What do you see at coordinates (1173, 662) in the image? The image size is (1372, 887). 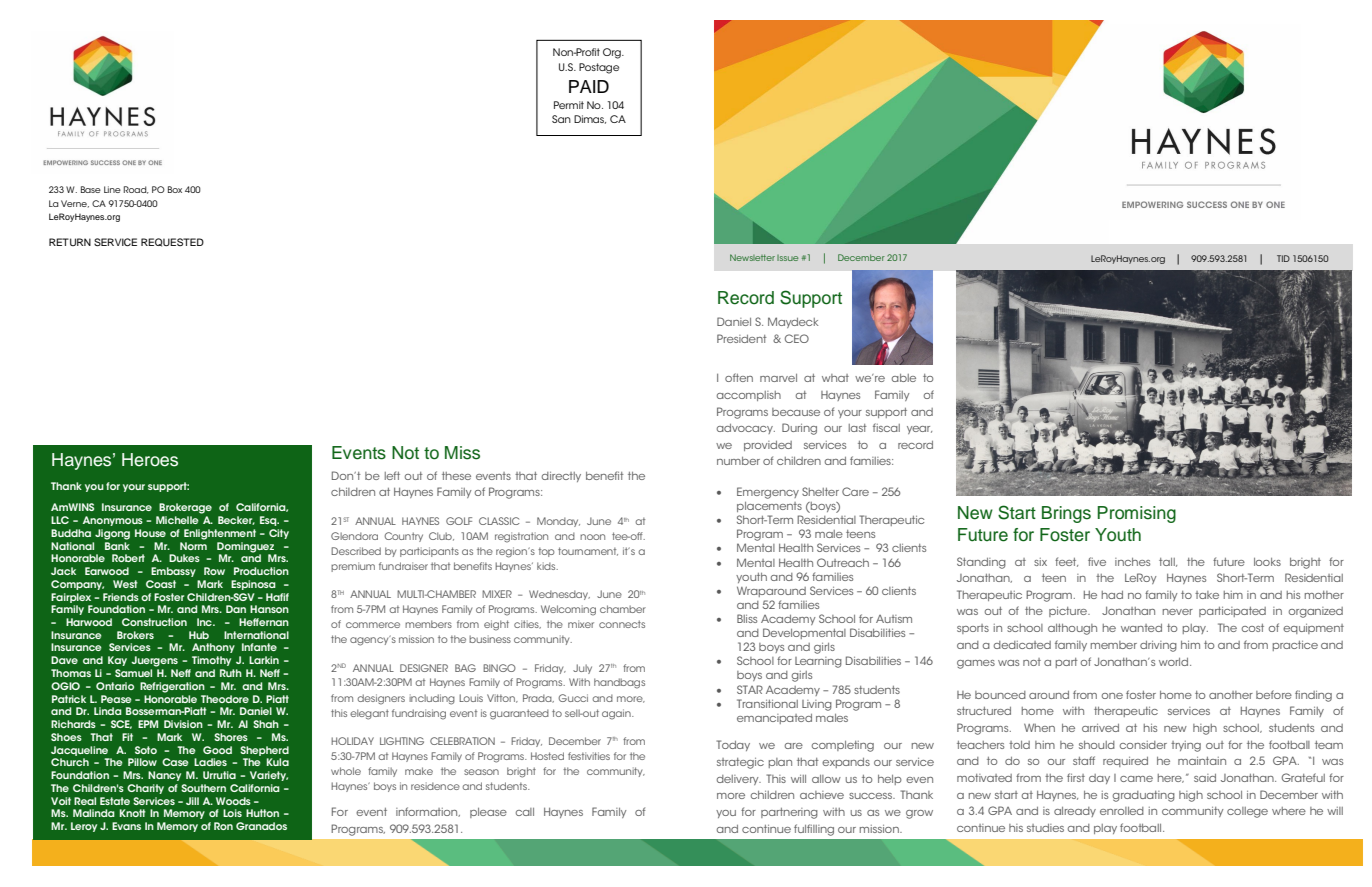 I see `world` at bounding box center [1173, 662].
